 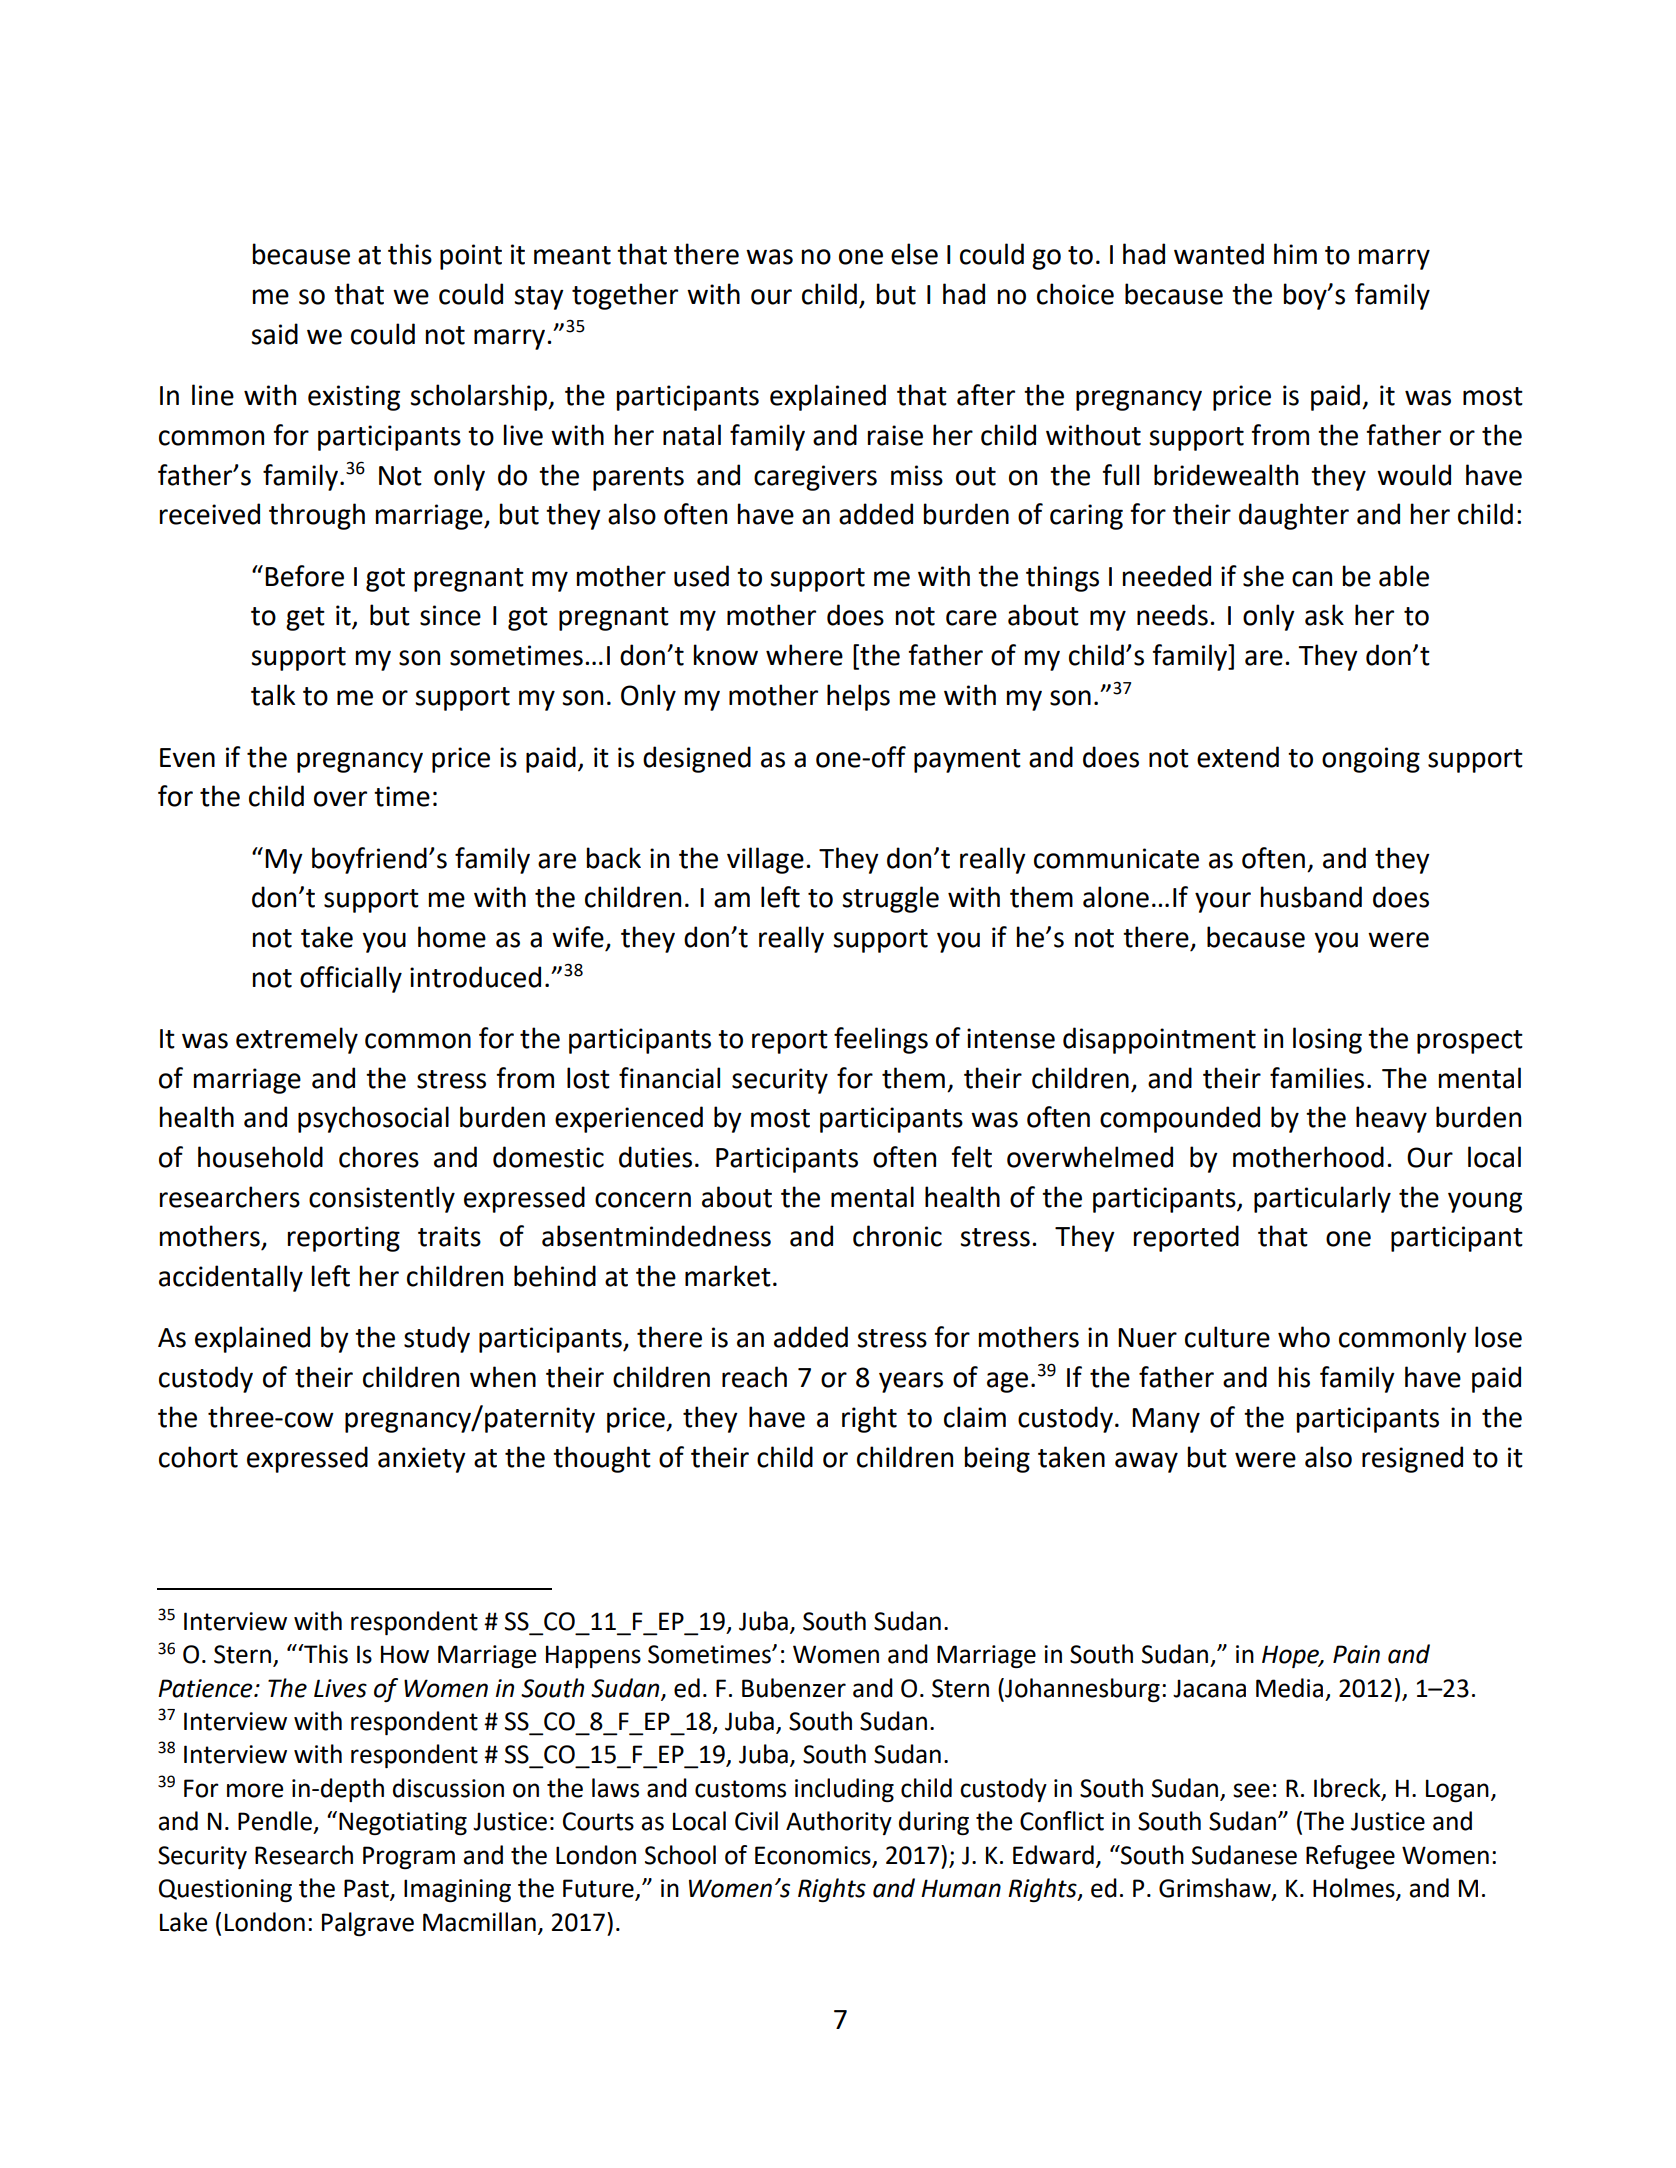 What do you see at coordinates (881, 1040) in the image?
I see `feelings` at bounding box center [881, 1040].
